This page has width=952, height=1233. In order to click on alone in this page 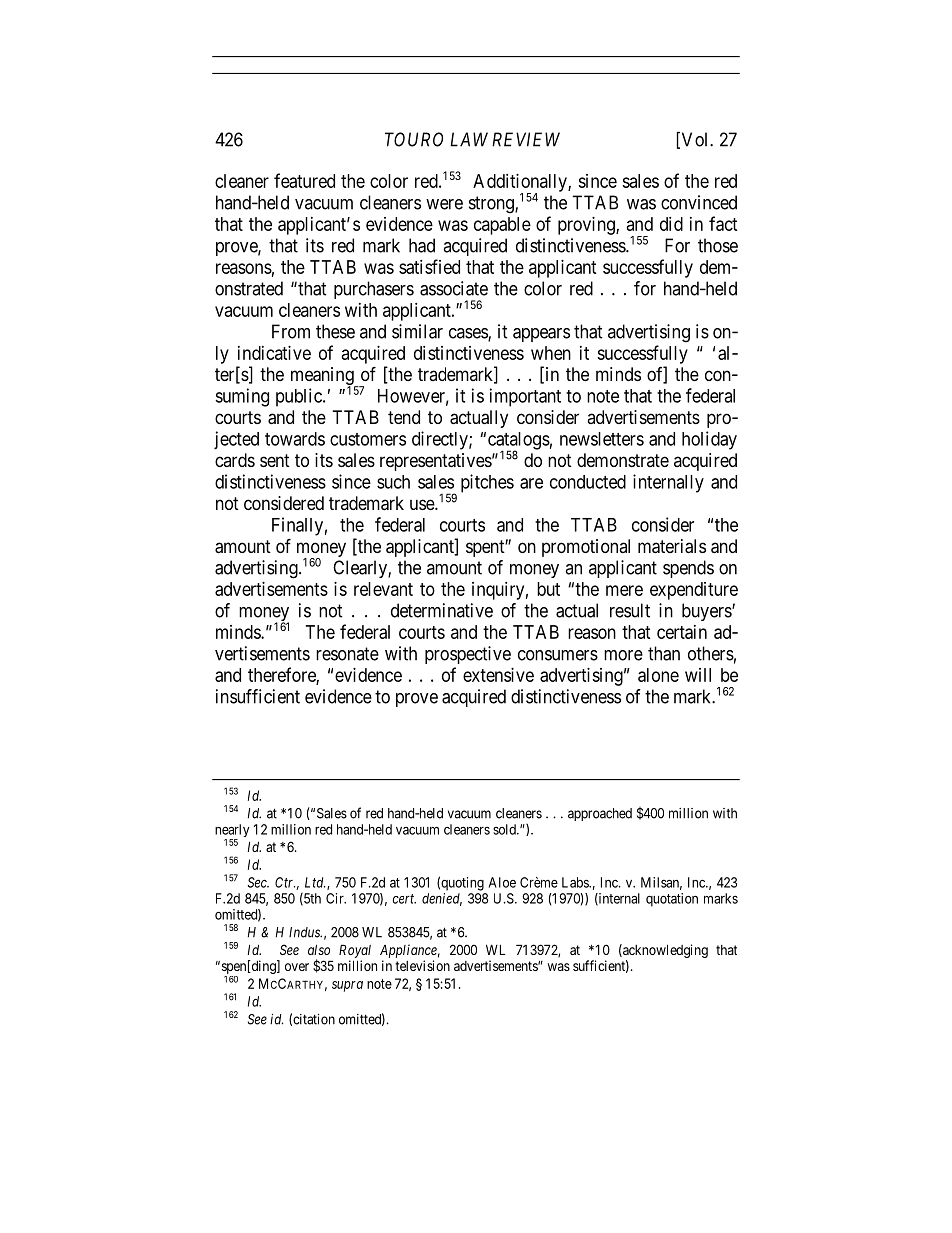, I will do `click(658, 675)`.
